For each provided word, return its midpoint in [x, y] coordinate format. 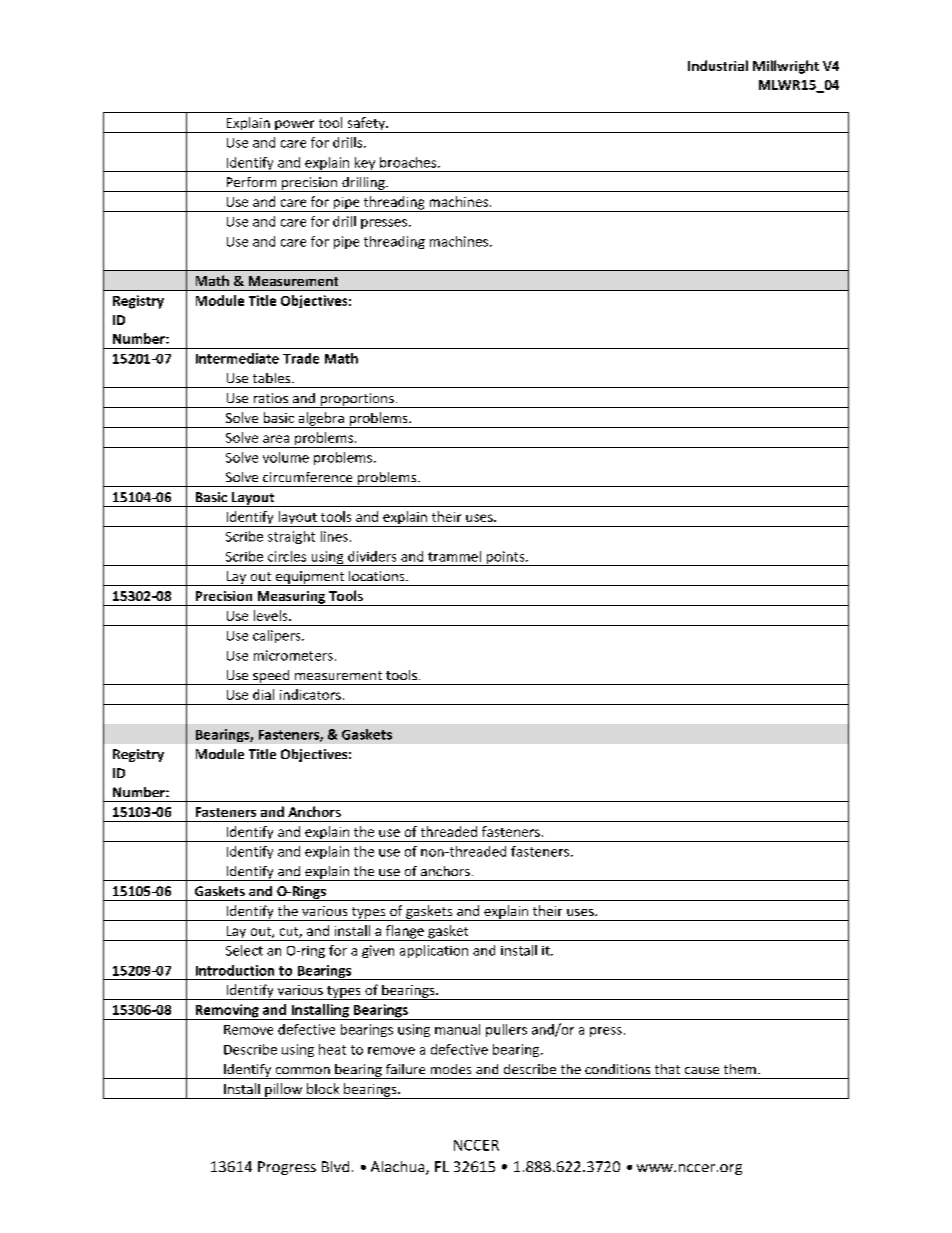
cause [702, 1070]
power [295, 126]
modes [451, 1069]
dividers [372, 556]
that [667, 1069]
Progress [287, 1168]
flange [405, 933]
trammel [454, 556]
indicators [310, 694]
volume [286, 457]
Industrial [718, 65]
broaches [409, 162]
